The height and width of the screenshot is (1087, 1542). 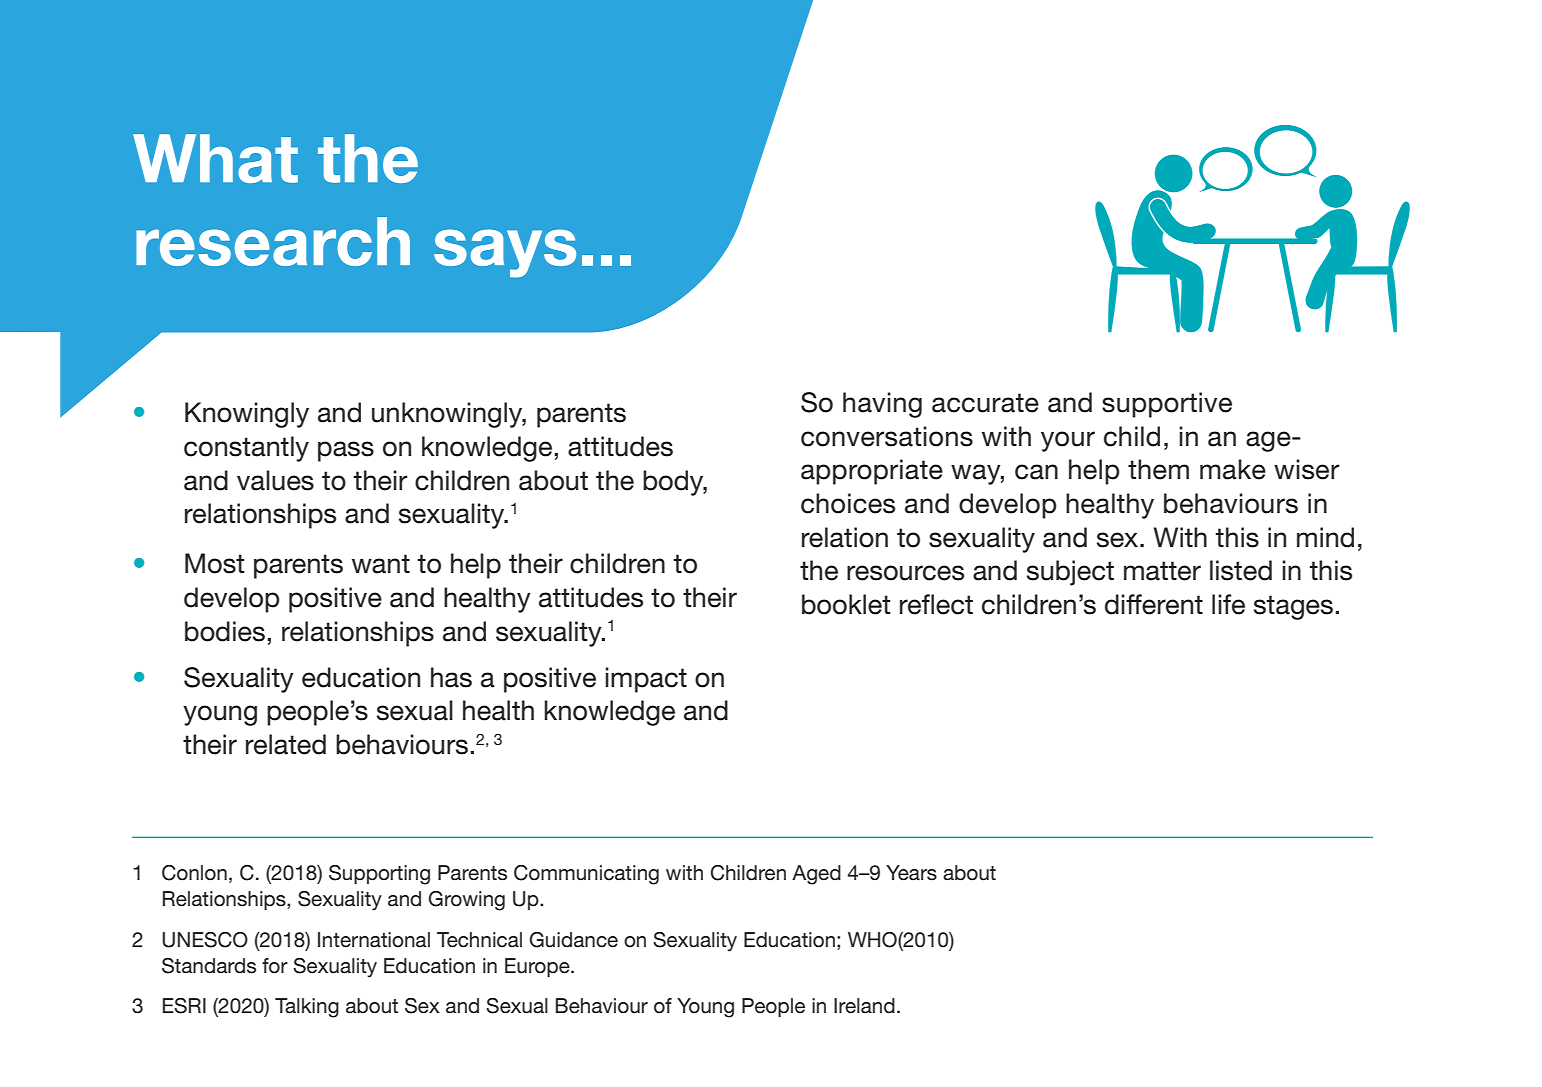 I want to click on them, so click(x=1158, y=469).
